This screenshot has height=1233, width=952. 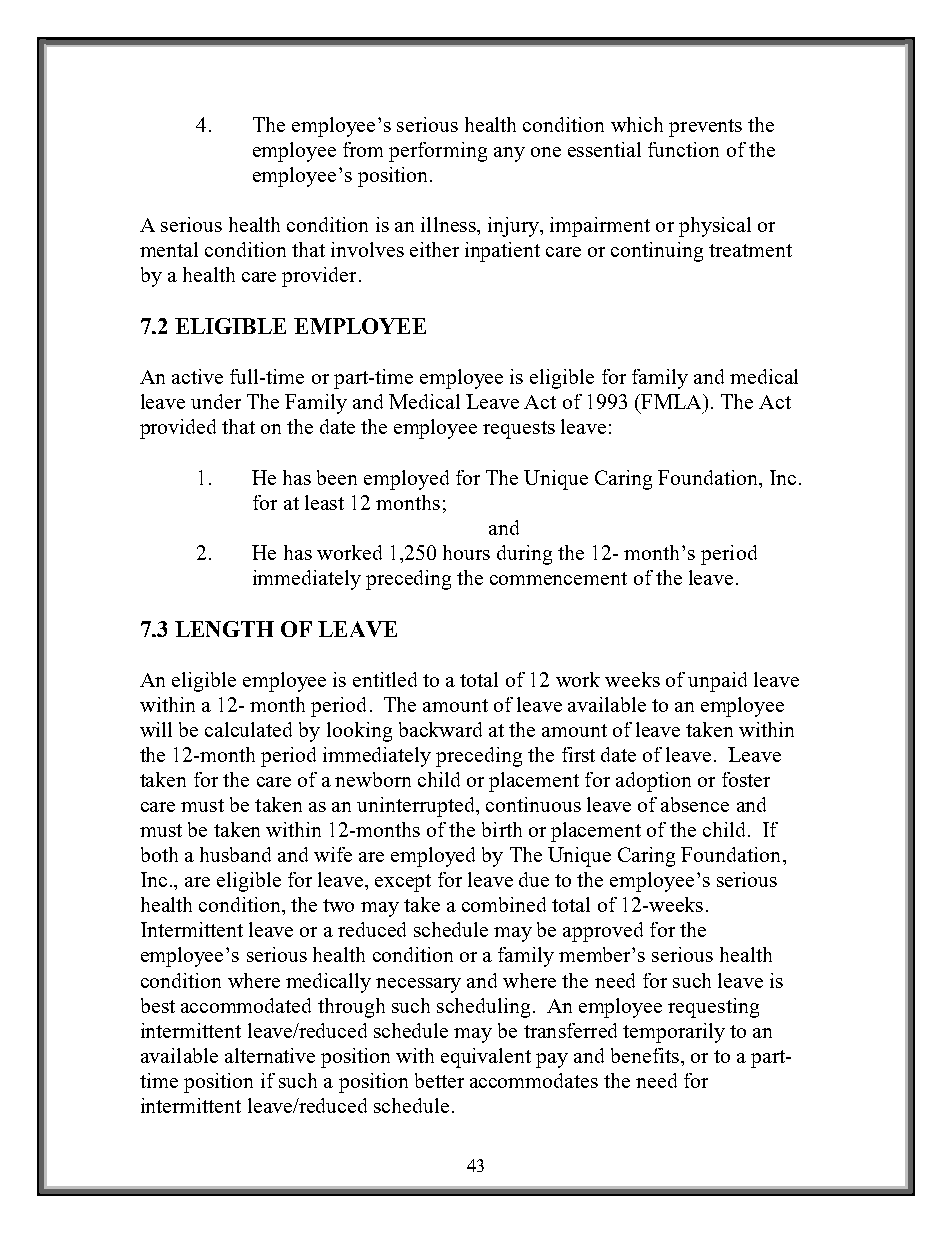 I want to click on unpaid, so click(x=717, y=682).
